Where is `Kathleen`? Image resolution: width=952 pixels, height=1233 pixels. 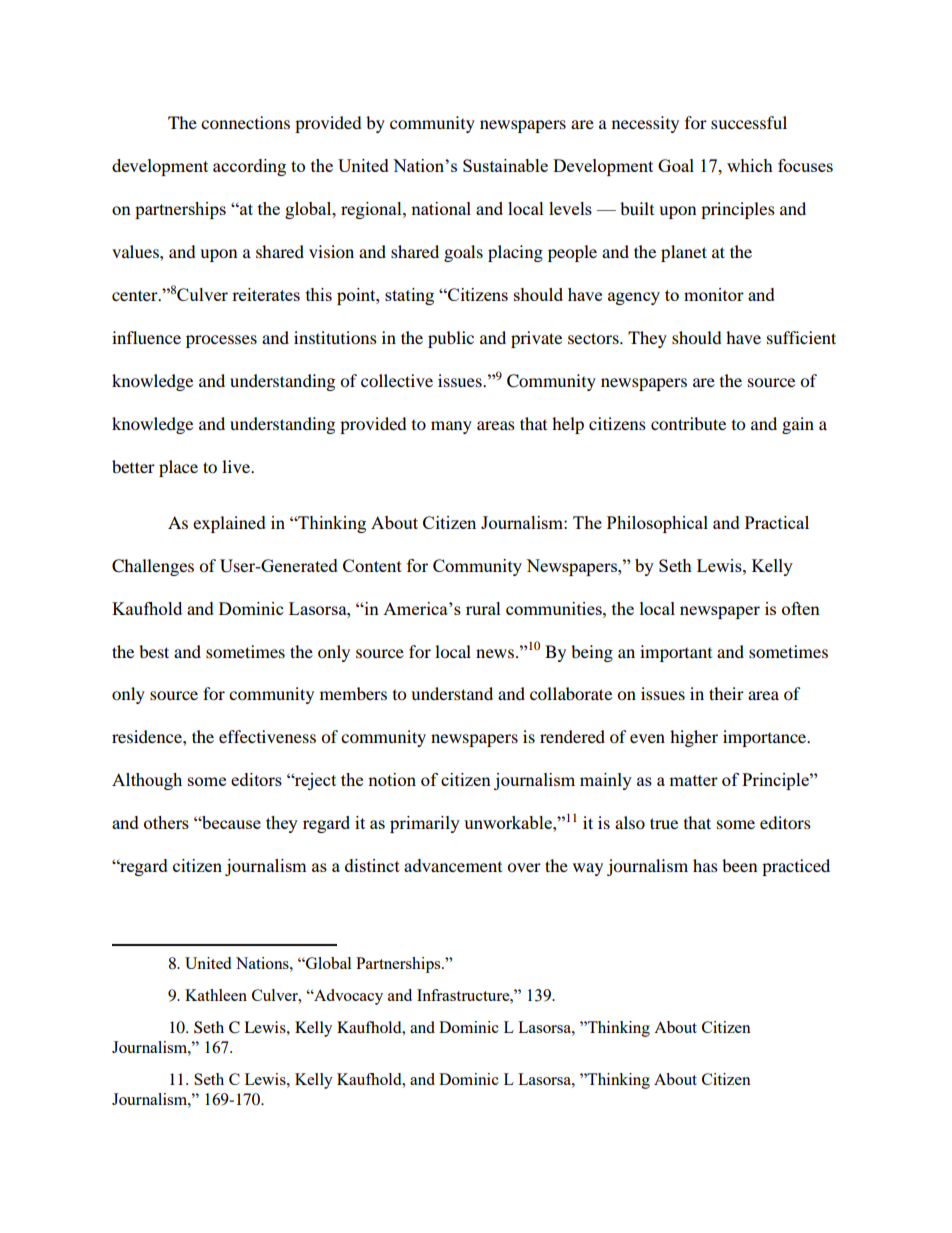
Kathleen is located at coordinates (216, 995).
